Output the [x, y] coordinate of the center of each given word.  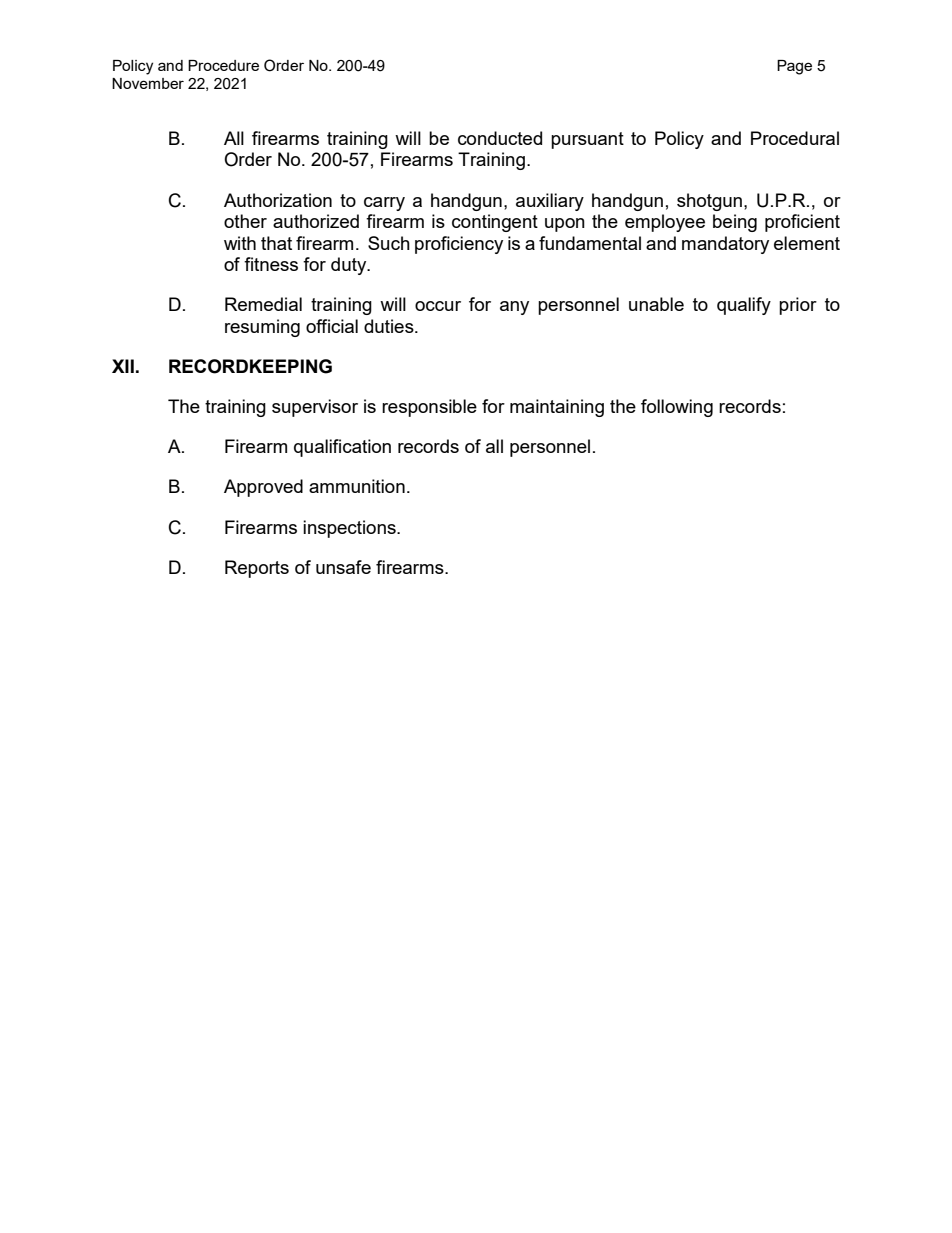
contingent [495, 223]
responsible [429, 408]
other [245, 221]
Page [794, 67]
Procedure [223, 65]
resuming [262, 328]
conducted [500, 138]
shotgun [709, 202]
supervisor [315, 408]
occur [438, 306]
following [677, 408]
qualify [744, 306]
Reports [257, 569]
